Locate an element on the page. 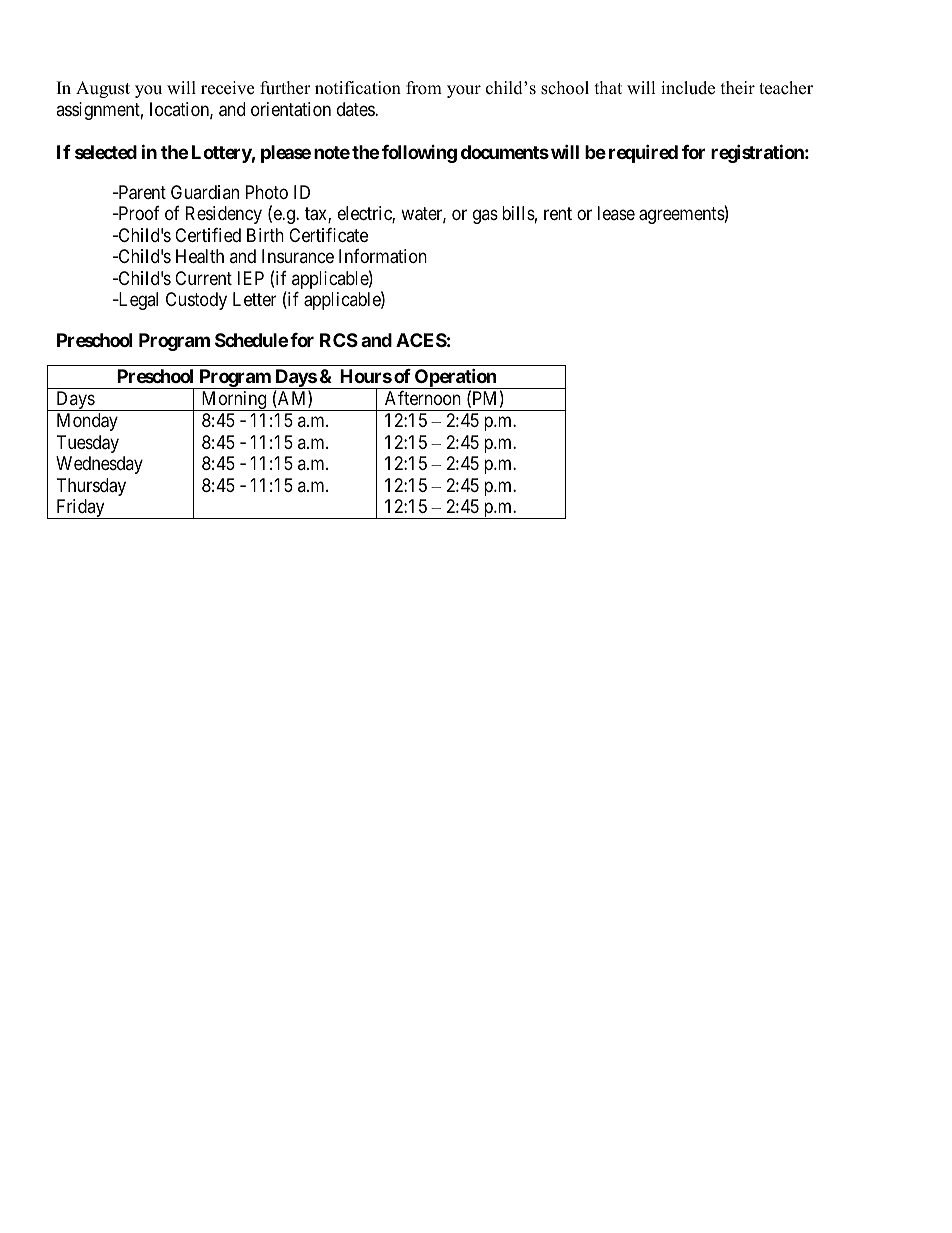 The width and height of the image is (952, 1233). required is located at coordinates (643, 153).
